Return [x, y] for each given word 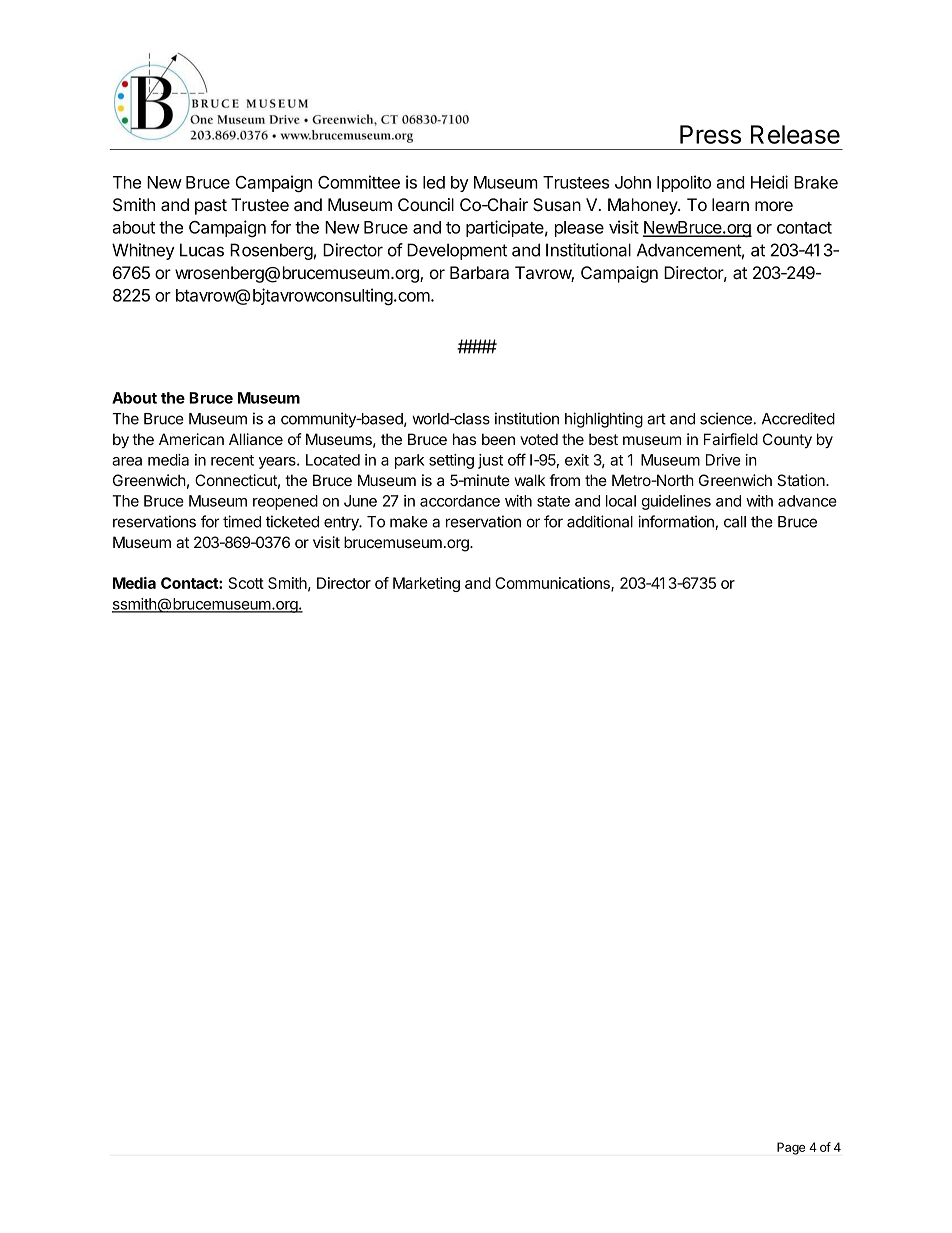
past [211, 207]
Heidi [769, 182]
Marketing [426, 584]
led [434, 182]
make [409, 522]
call [735, 522]
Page [791, 1148]
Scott [246, 583]
